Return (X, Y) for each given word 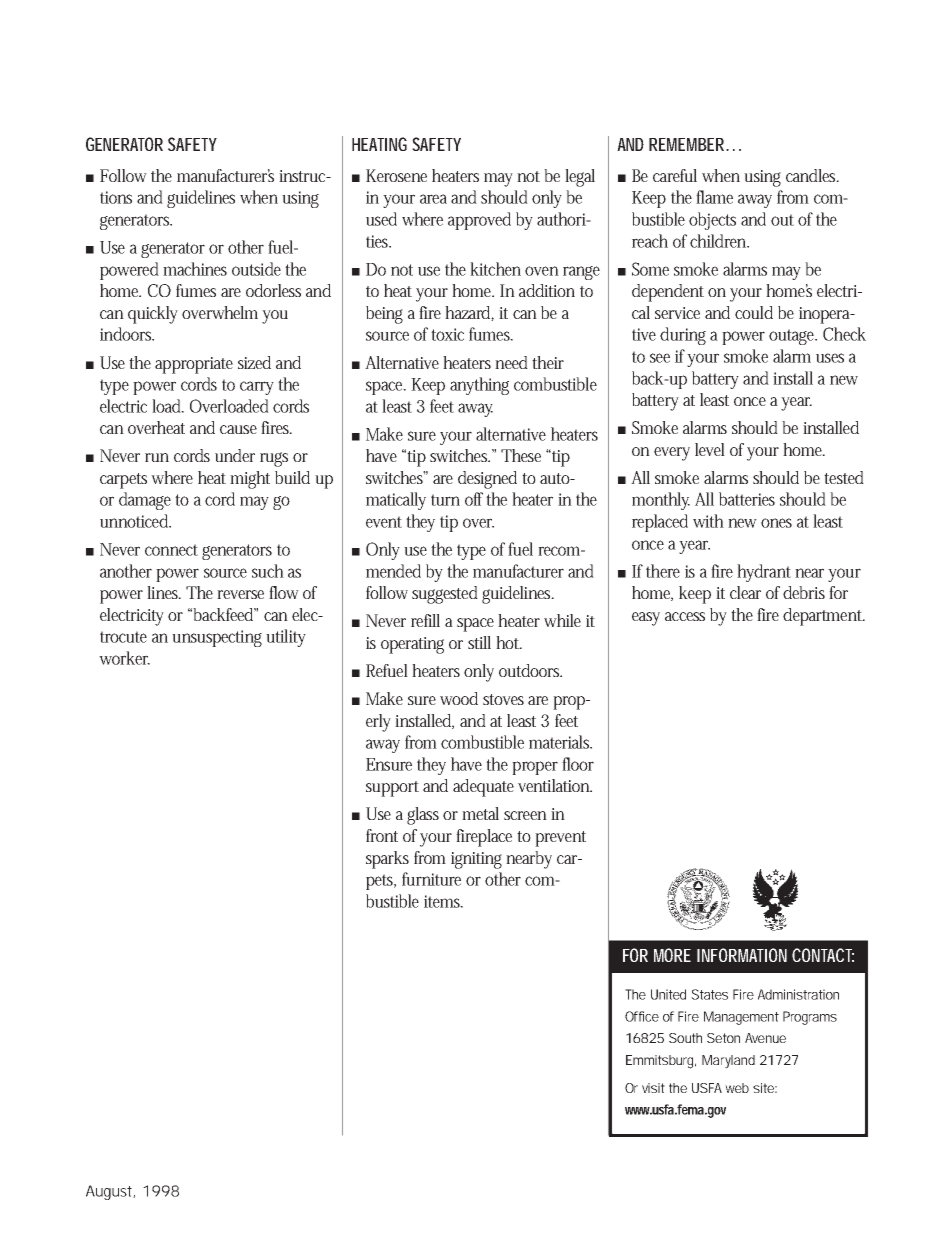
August (110, 1192)
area (433, 199)
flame (714, 197)
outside (256, 269)
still (479, 642)
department (824, 617)
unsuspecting (217, 638)
